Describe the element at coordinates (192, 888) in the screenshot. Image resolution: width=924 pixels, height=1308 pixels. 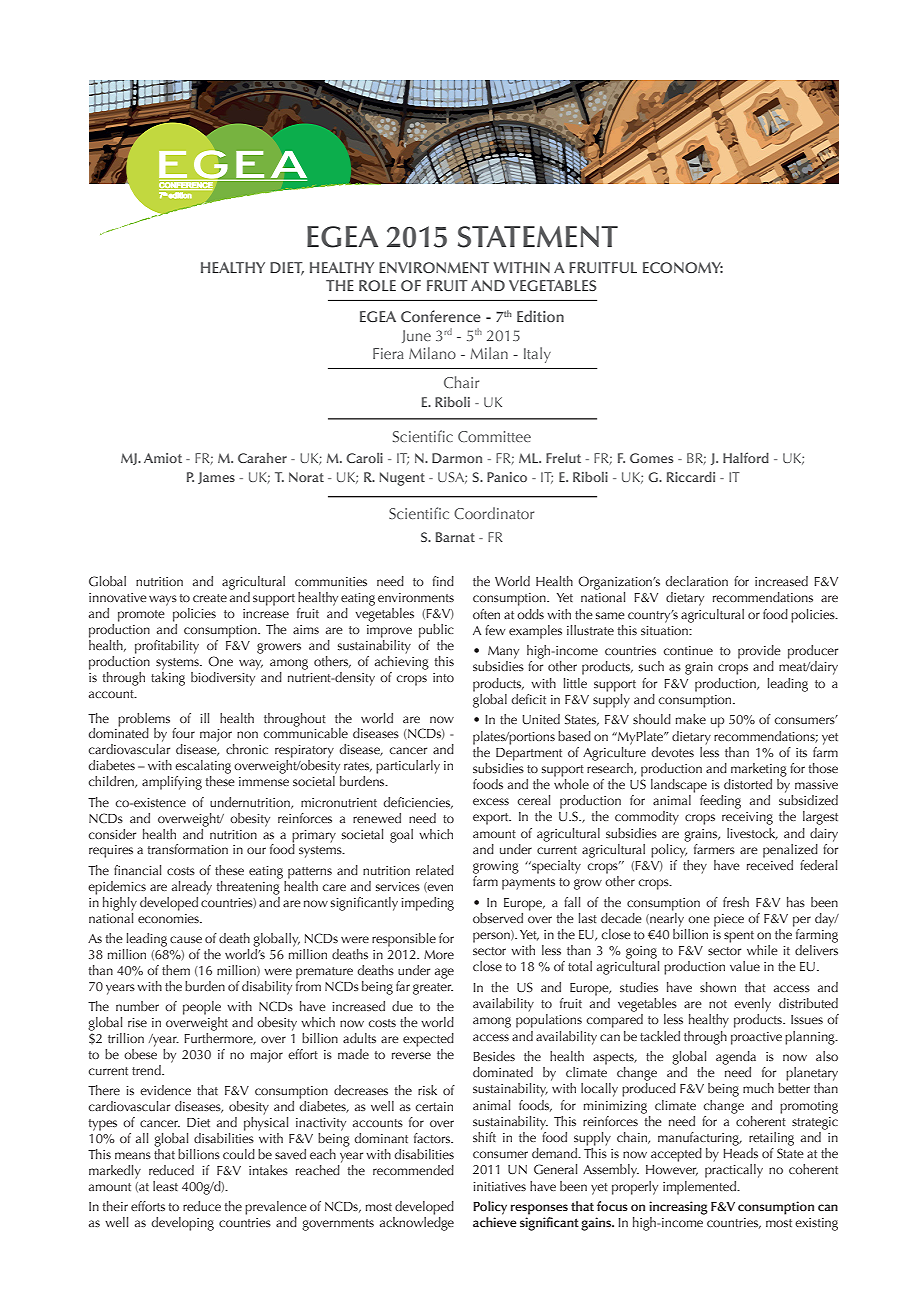
I see `already` at that location.
